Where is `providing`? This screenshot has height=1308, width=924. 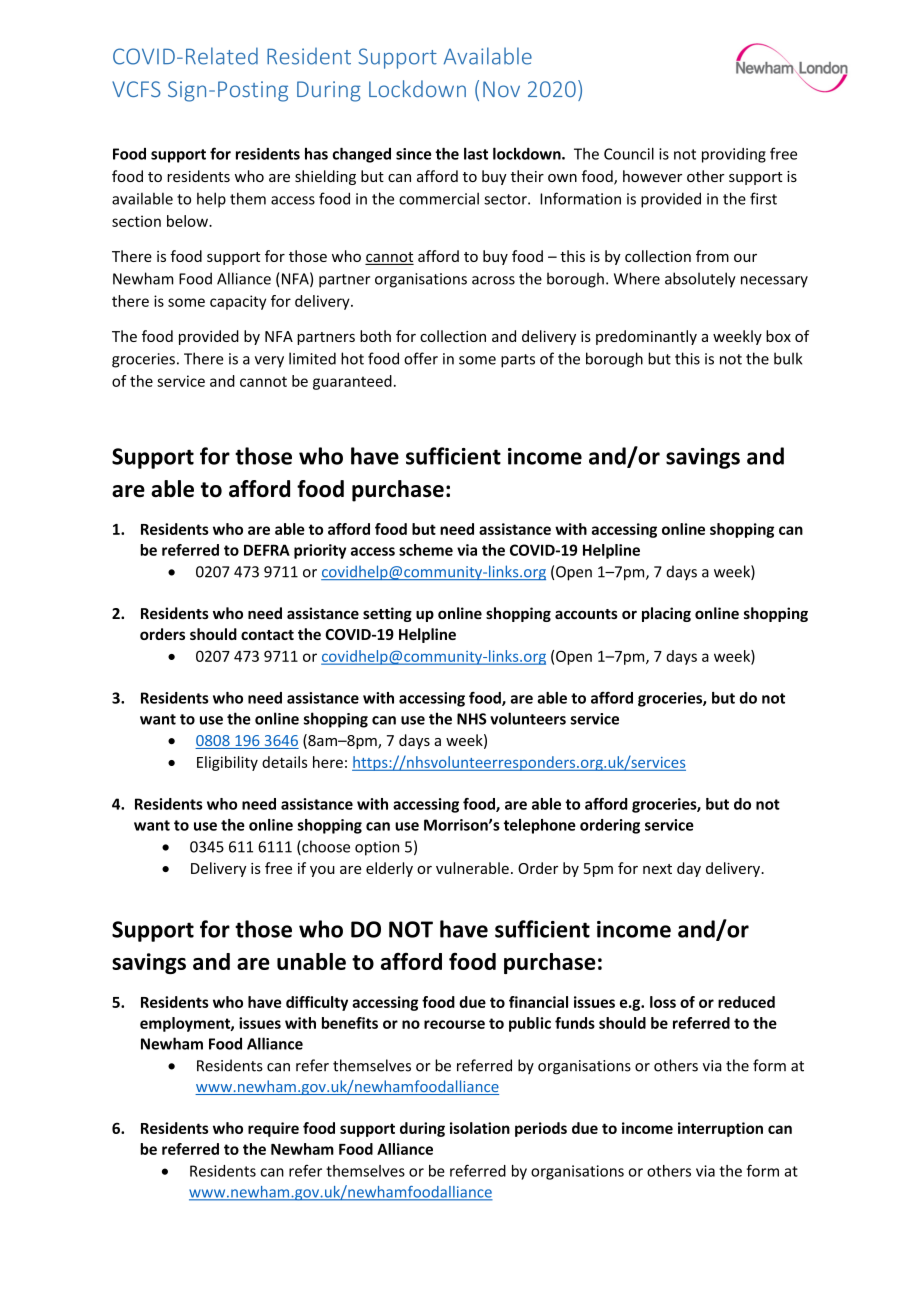
providing is located at coordinates (734, 155).
